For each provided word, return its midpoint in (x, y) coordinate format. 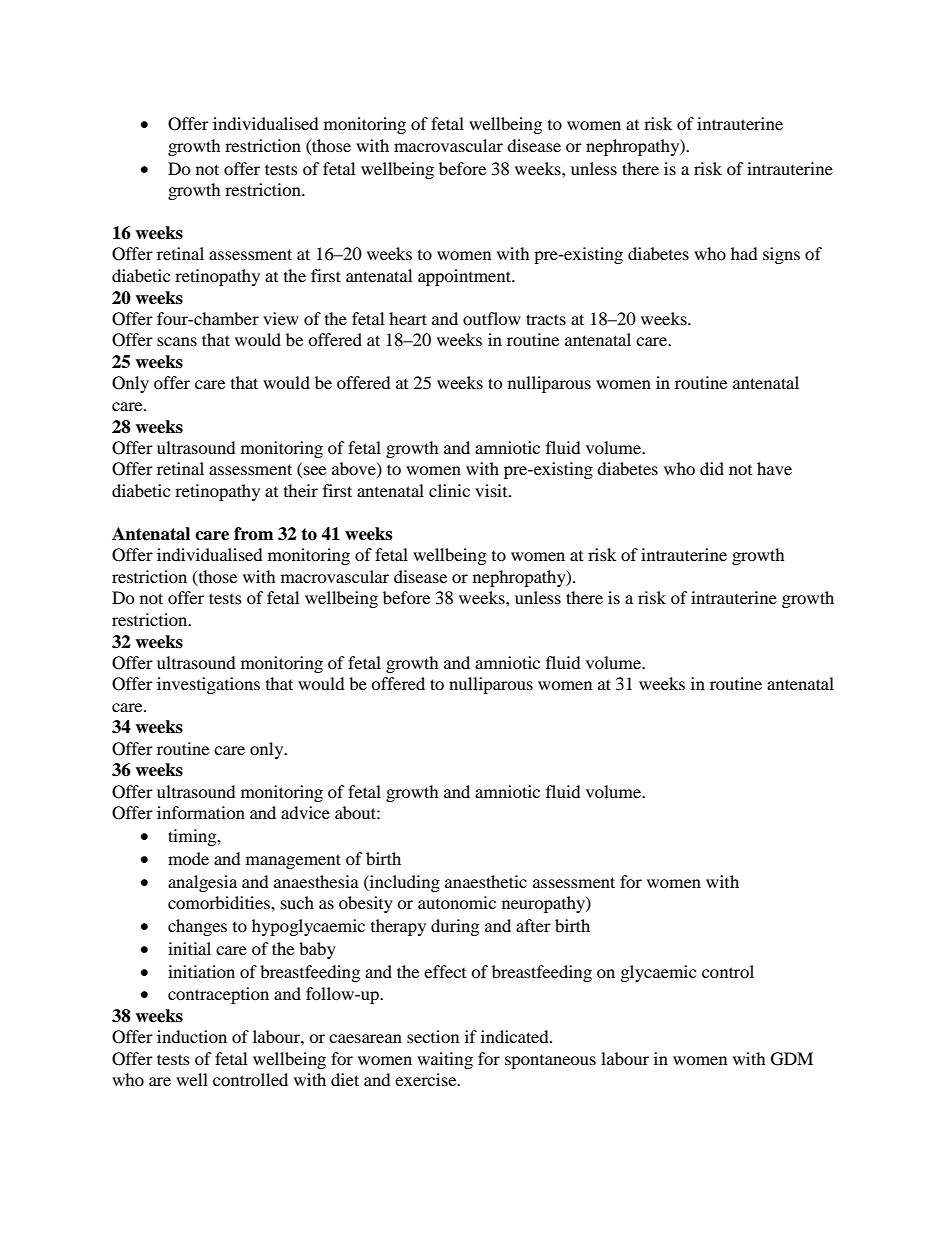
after (533, 925)
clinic (449, 490)
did (712, 468)
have (774, 468)
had (744, 253)
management (293, 861)
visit (492, 490)
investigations (208, 685)
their (301, 490)
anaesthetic (486, 881)
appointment (466, 277)
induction (192, 1036)
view (281, 318)
